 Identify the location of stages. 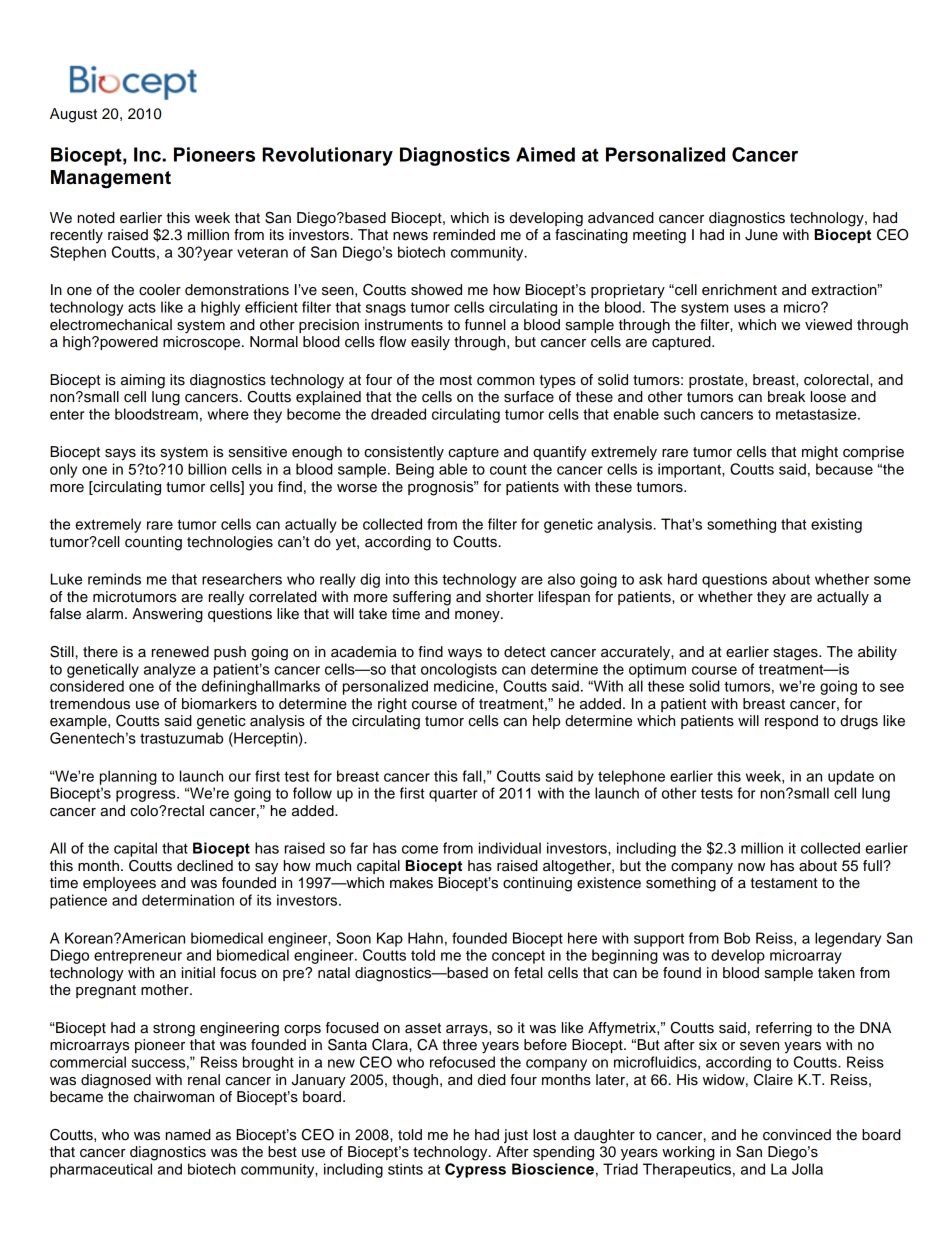
(796, 654).
